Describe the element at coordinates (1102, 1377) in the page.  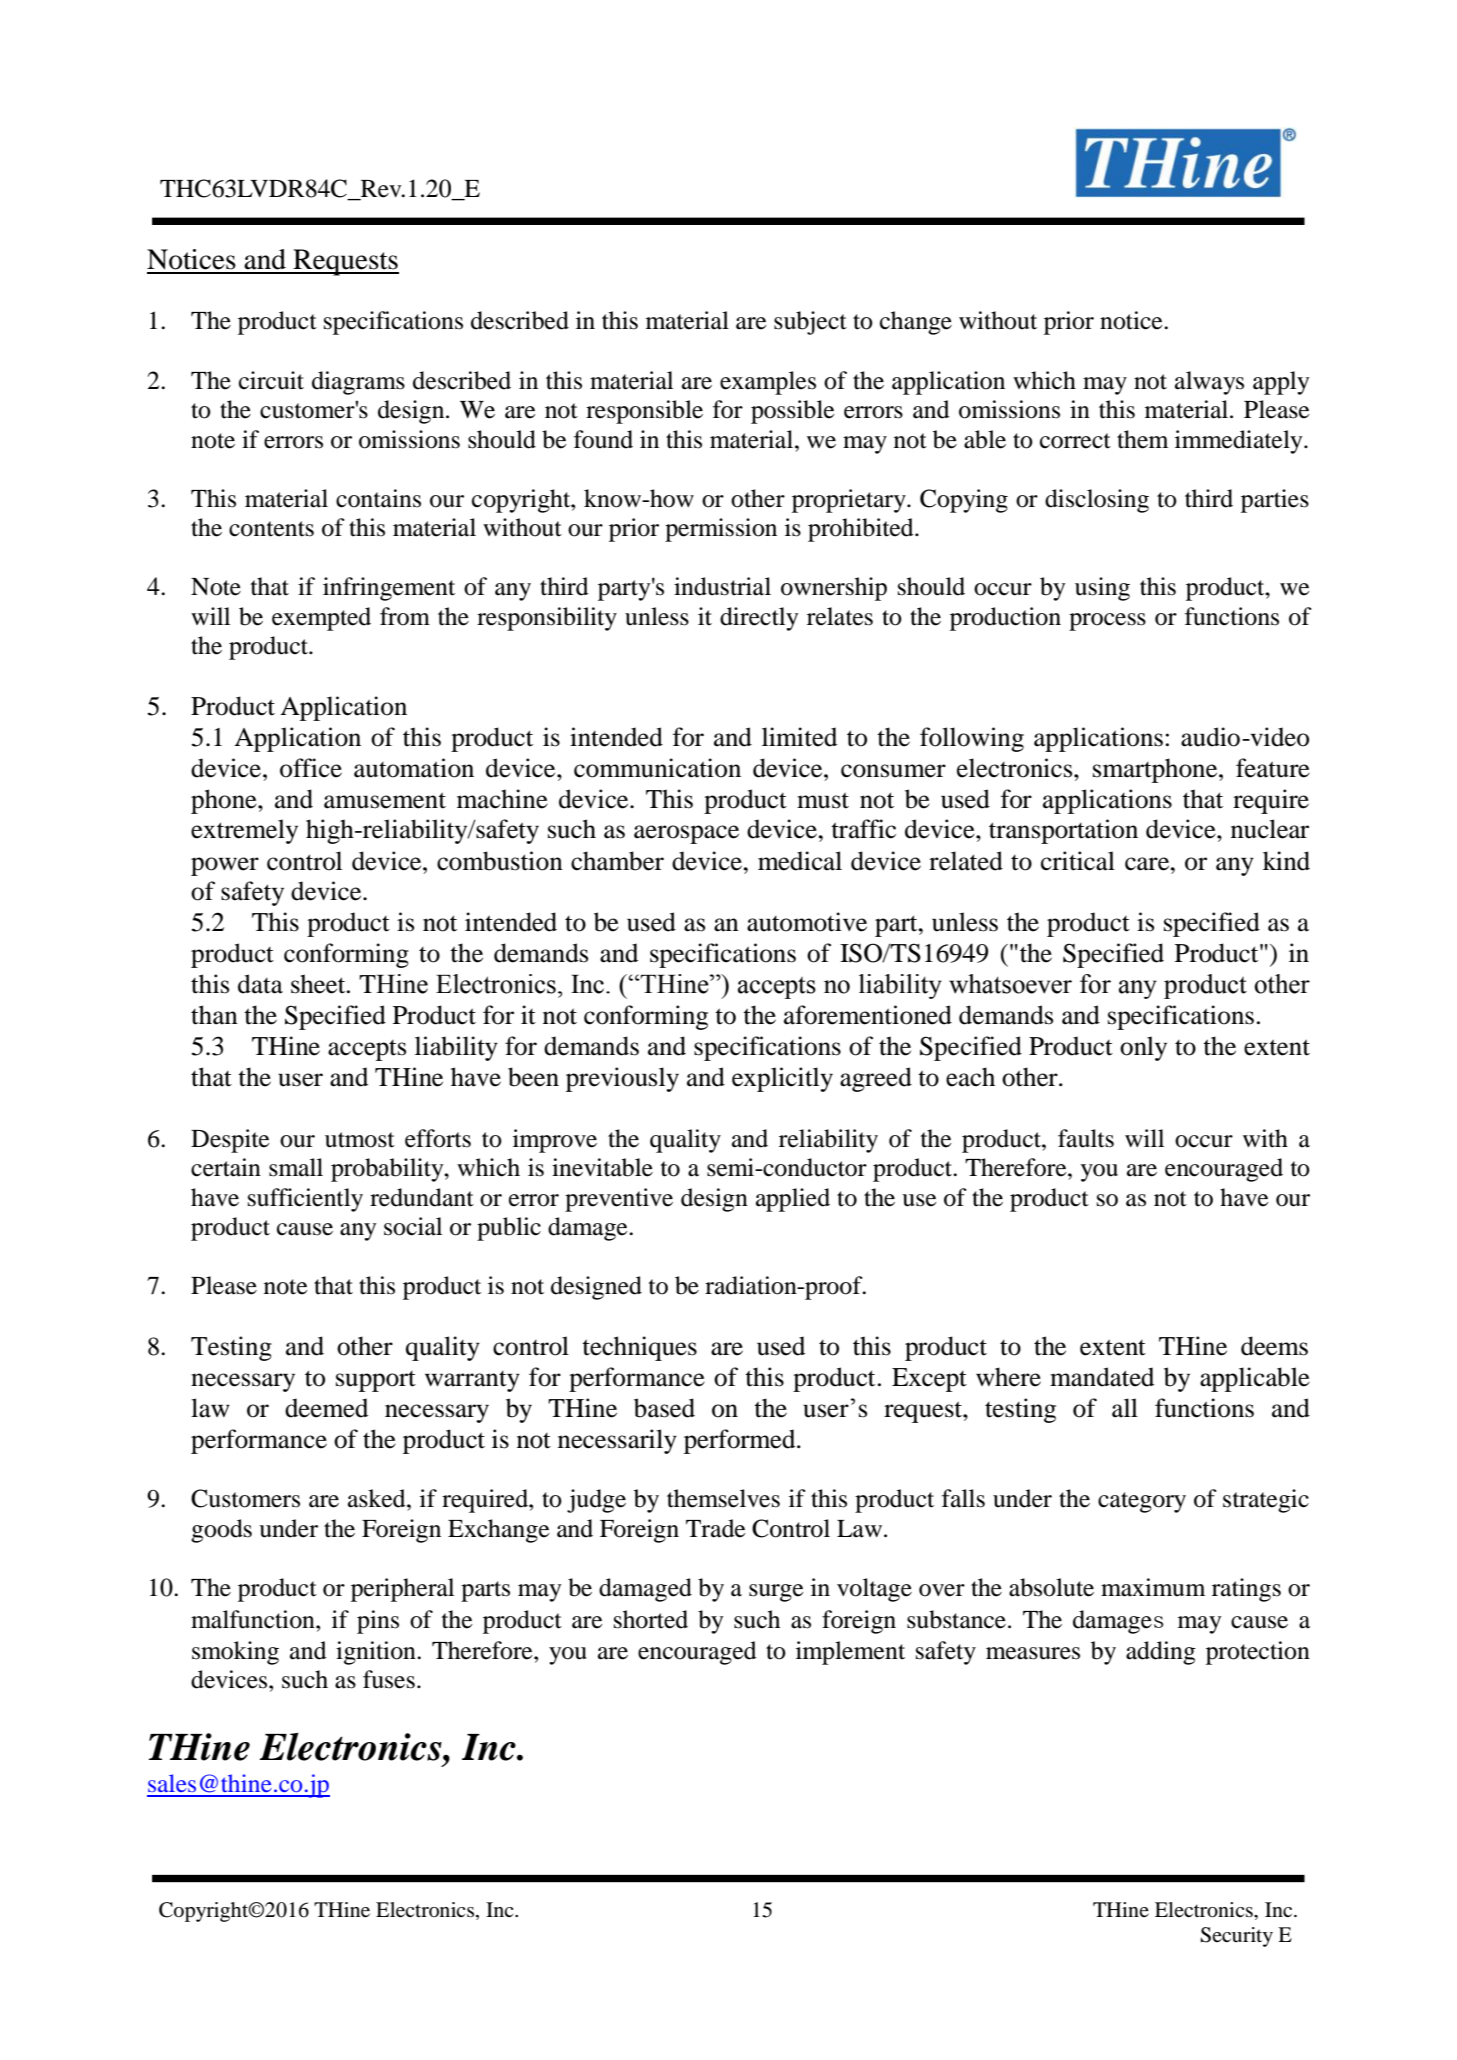
I see `mandated` at that location.
